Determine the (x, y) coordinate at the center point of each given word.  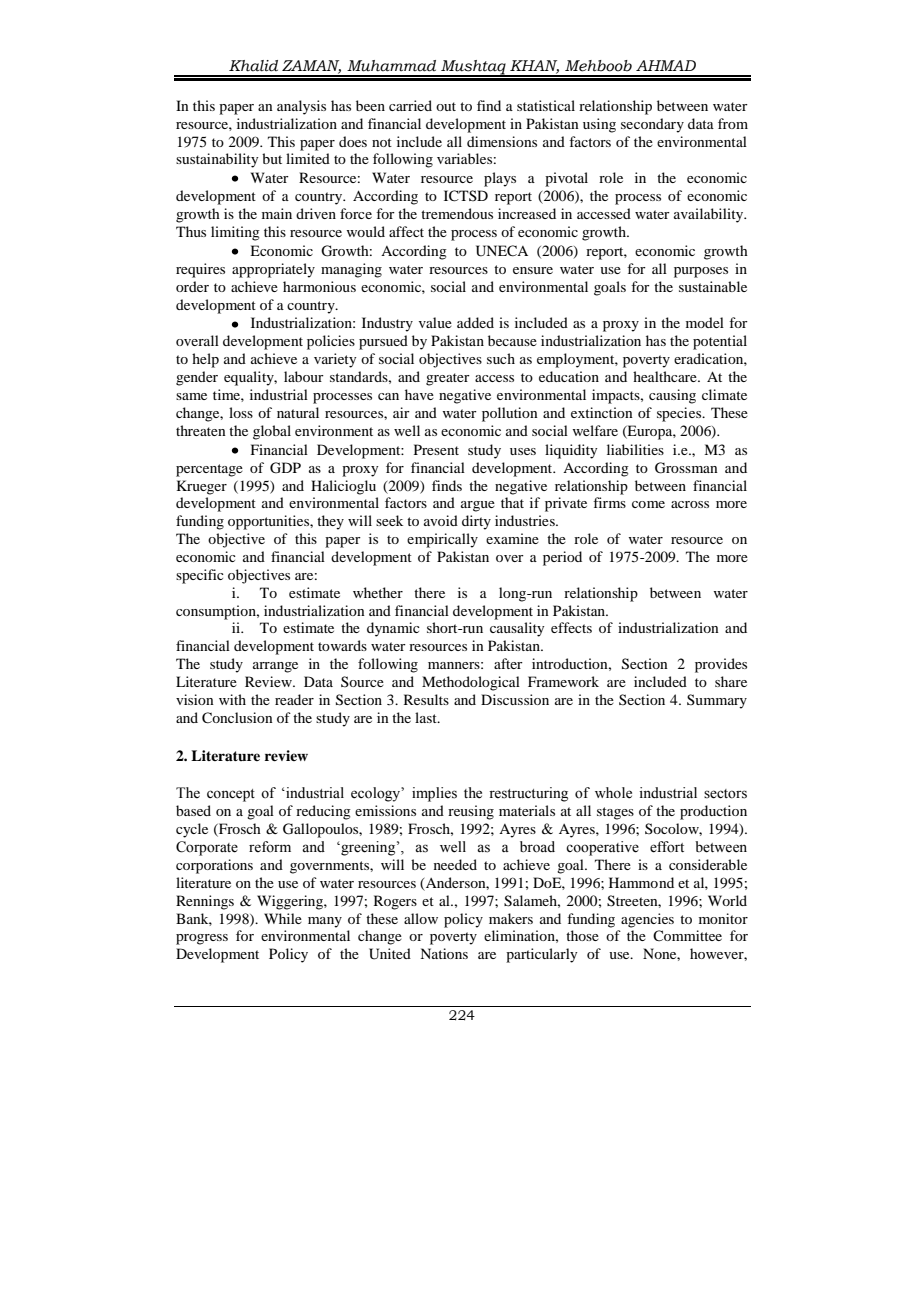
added (475, 322)
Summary (717, 701)
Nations (444, 953)
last (427, 717)
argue (478, 506)
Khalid (253, 66)
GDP (285, 468)
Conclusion (237, 718)
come (648, 504)
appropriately (273, 270)
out (446, 106)
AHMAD (666, 65)
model (705, 322)
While (283, 918)
